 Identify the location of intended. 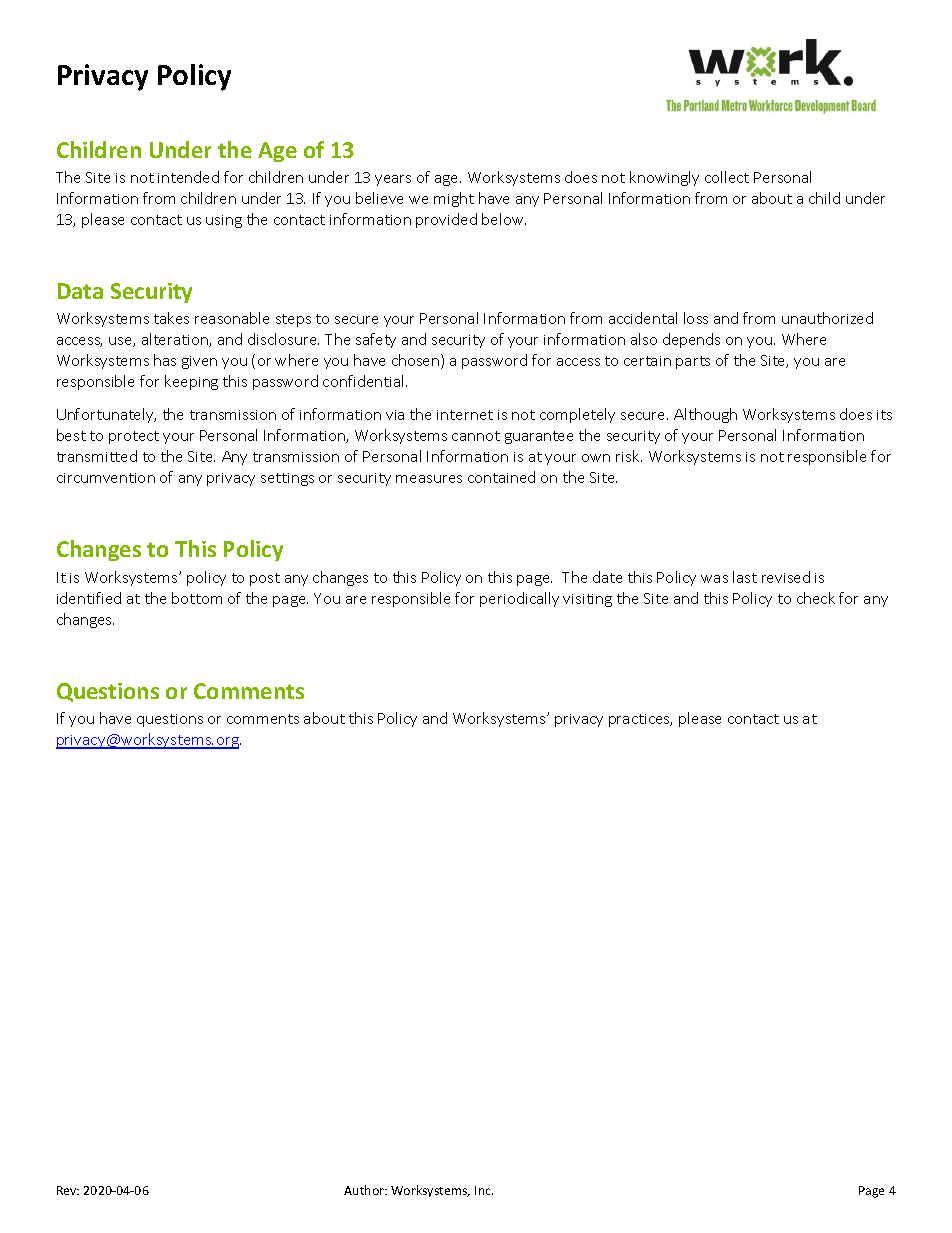
(188, 177).
